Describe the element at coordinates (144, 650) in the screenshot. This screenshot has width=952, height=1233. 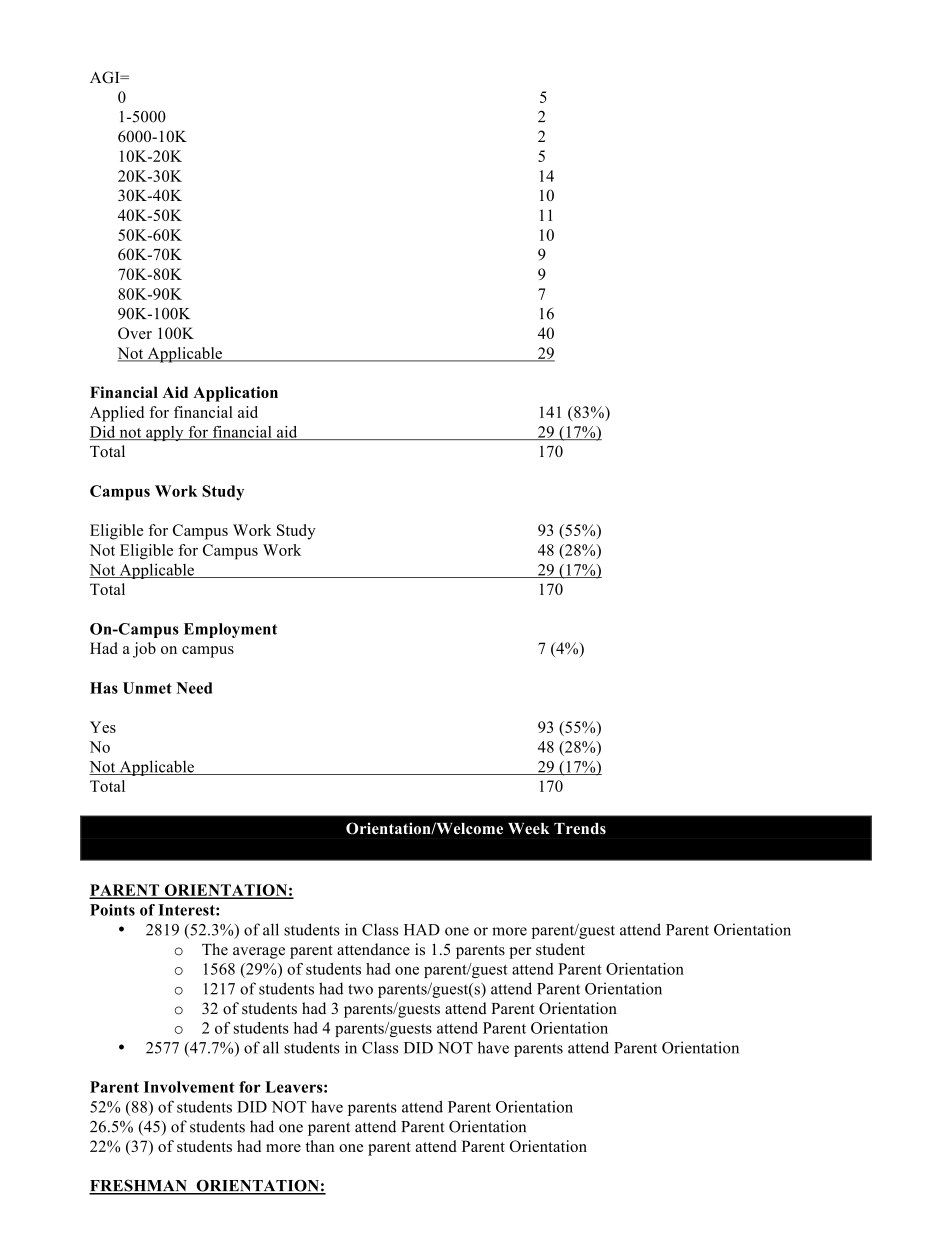
I see `job` at that location.
